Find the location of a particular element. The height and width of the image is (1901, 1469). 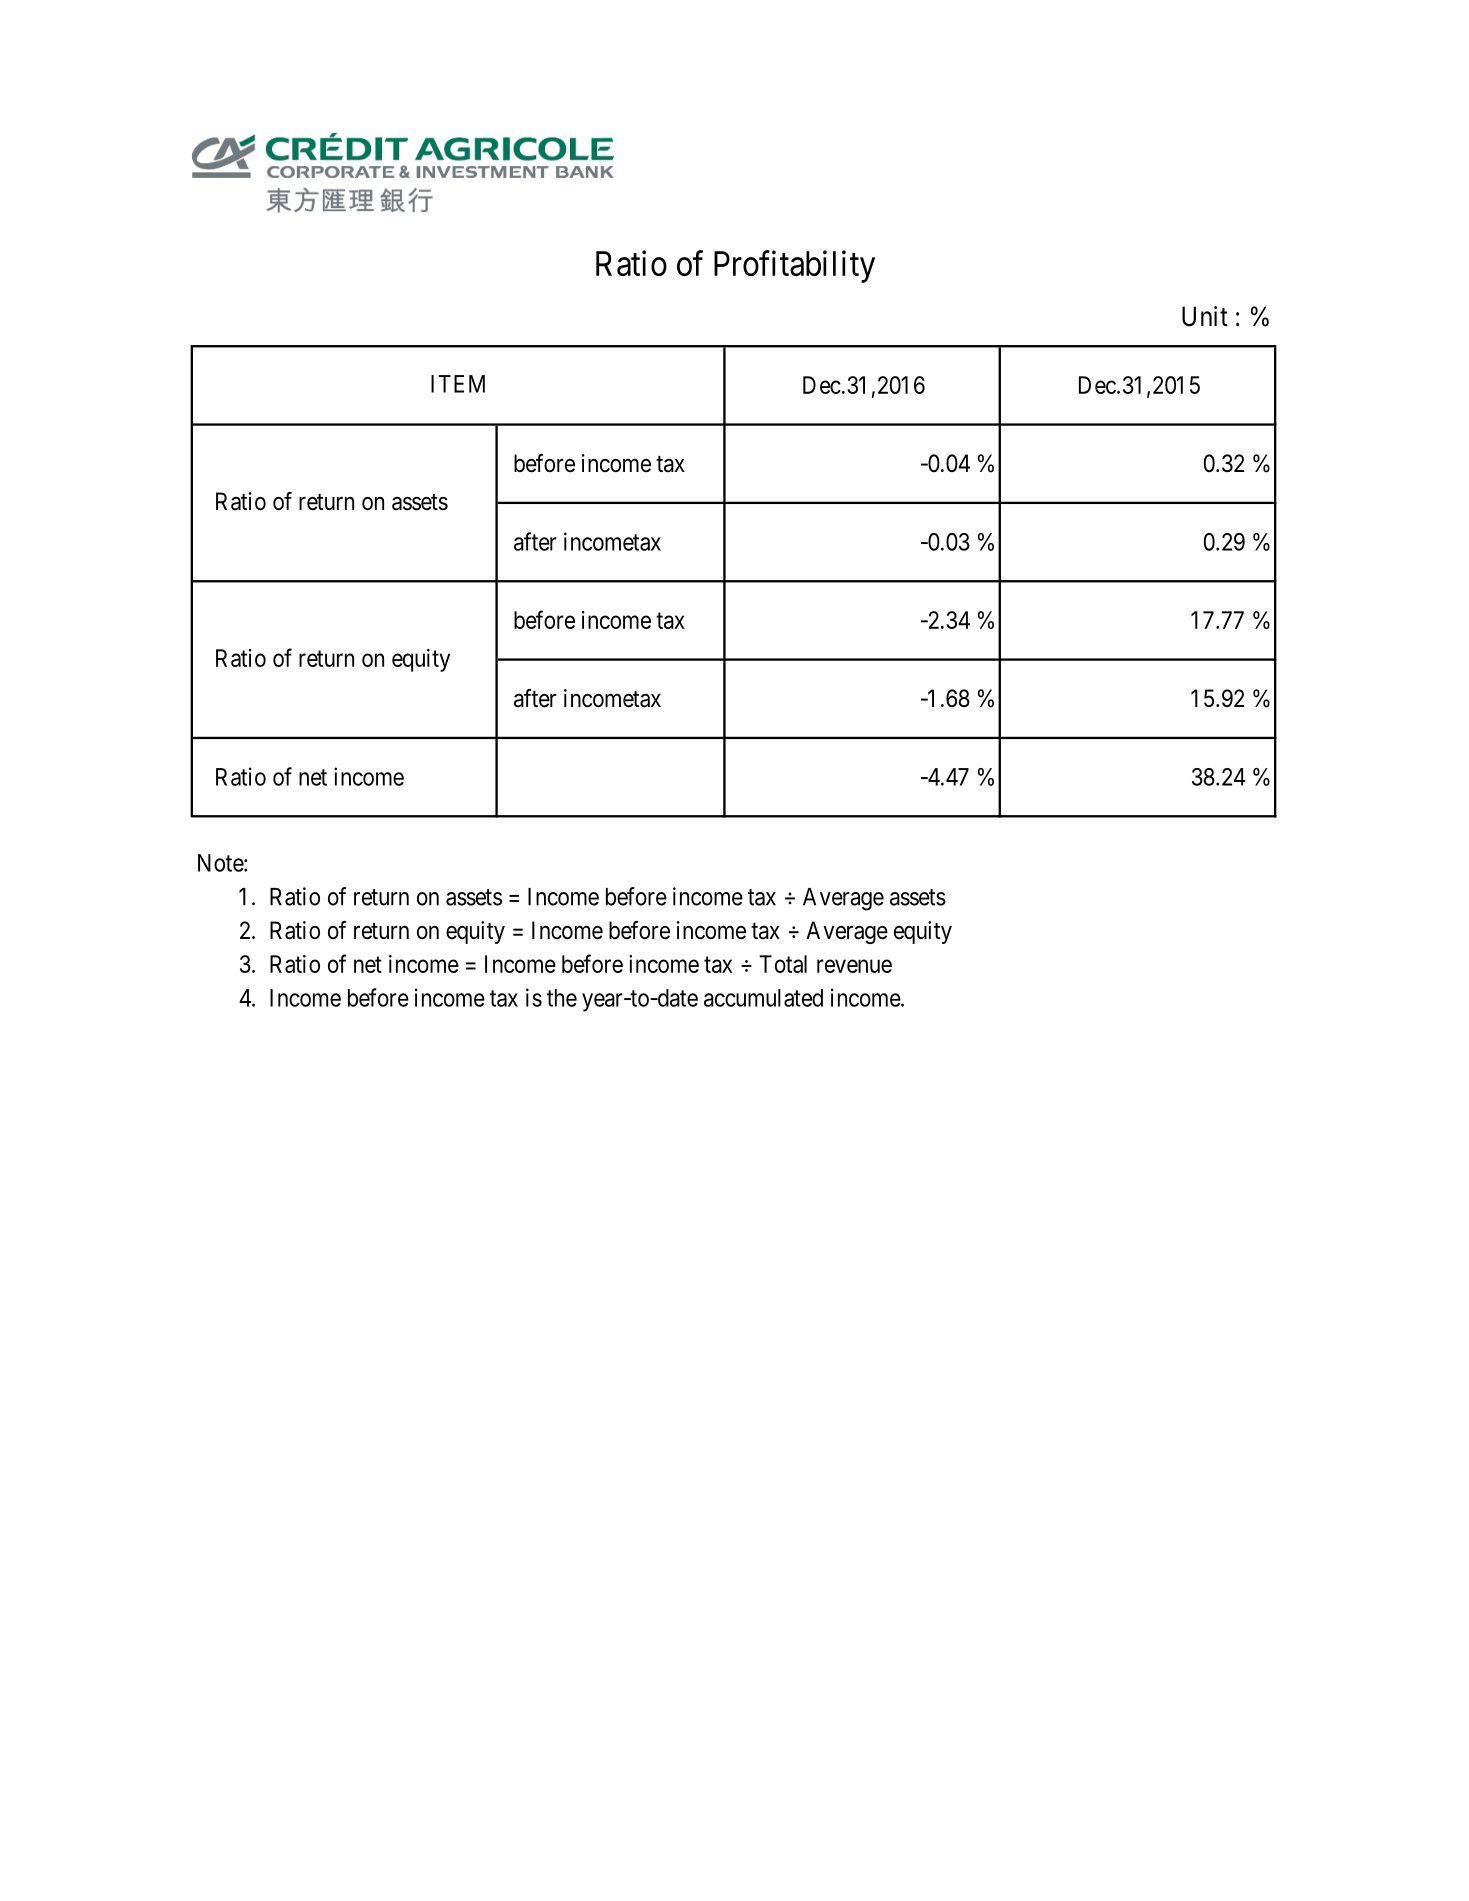

accumulated is located at coordinates (763, 998).
